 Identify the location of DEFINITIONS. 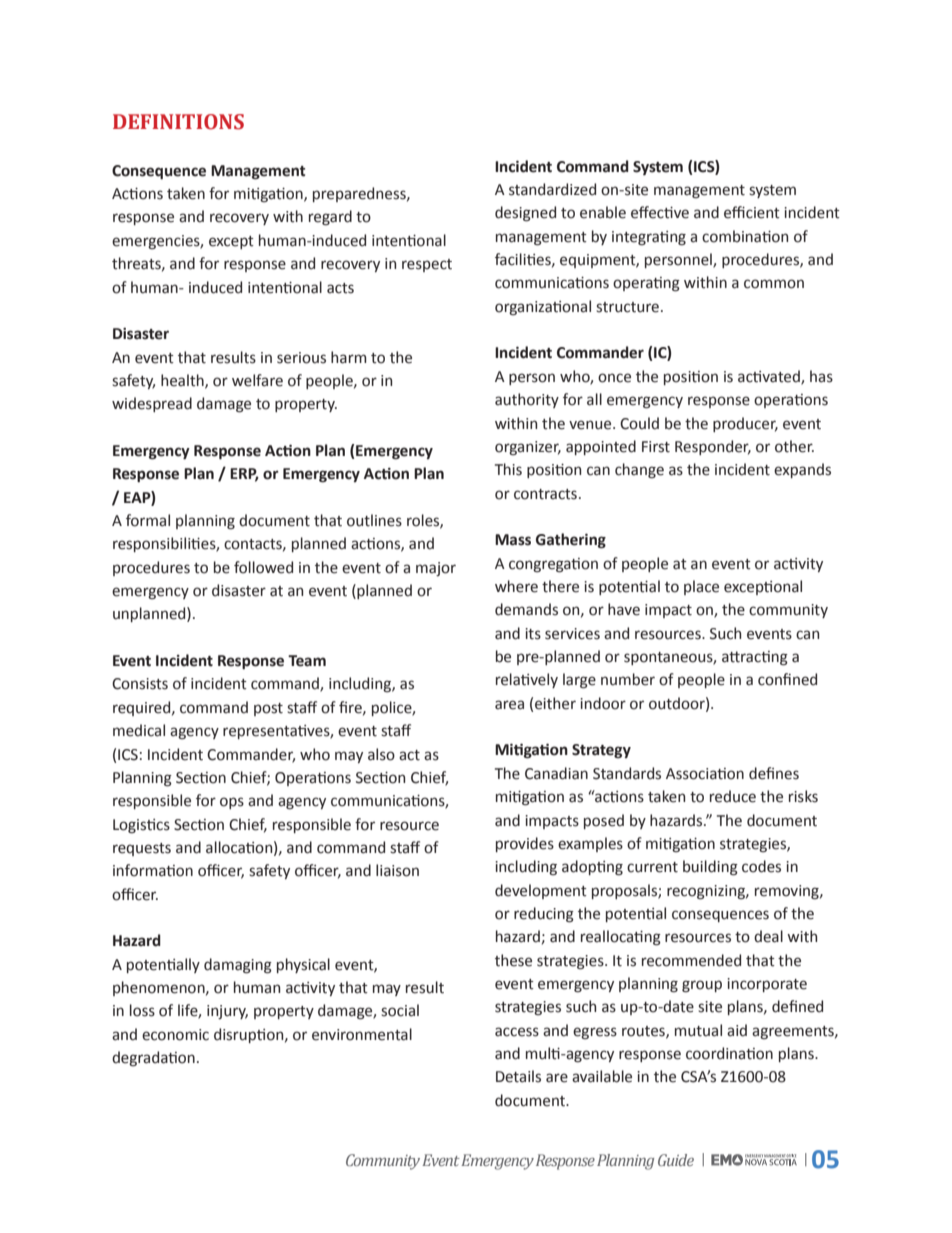
(178, 122).
